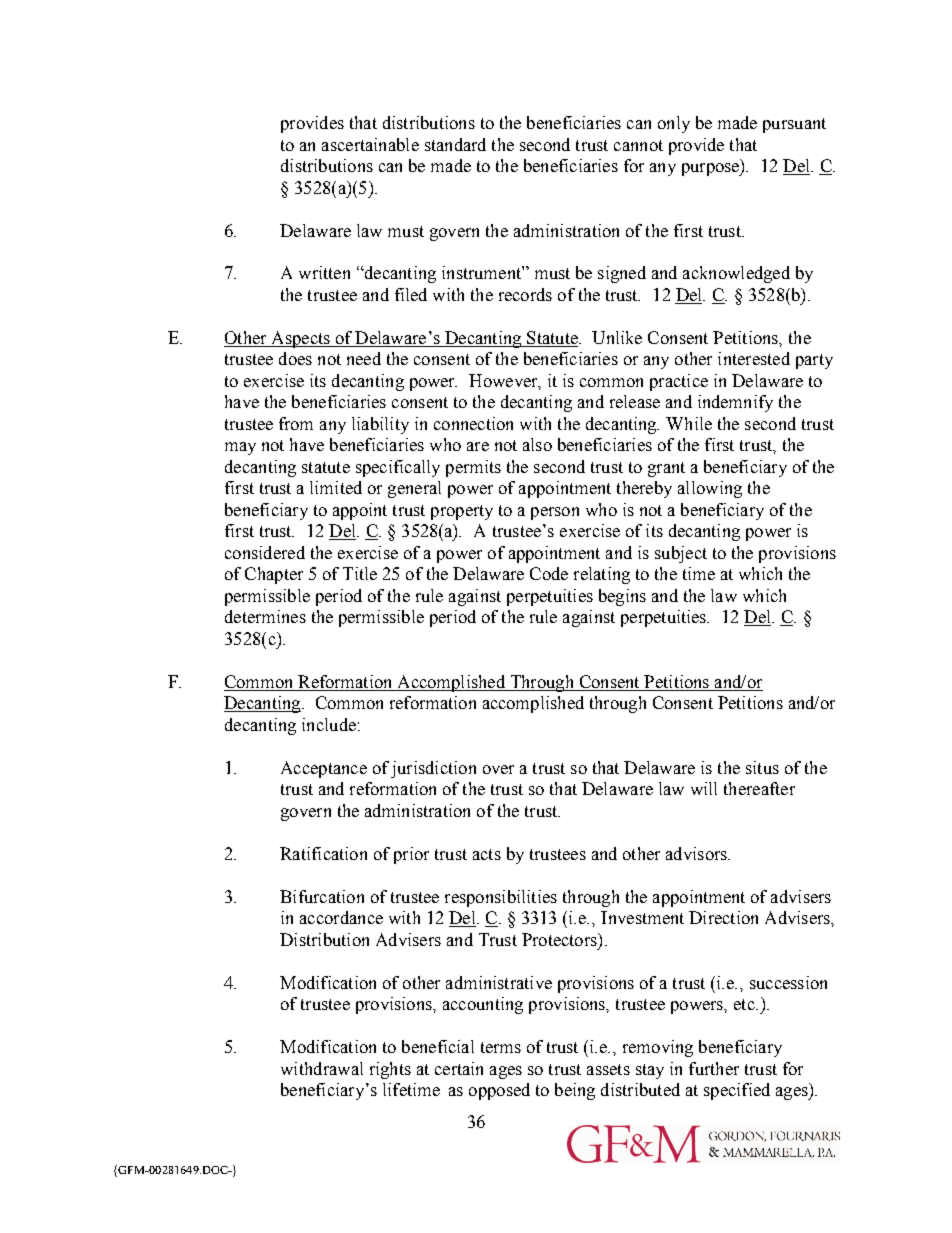 The image size is (952, 1233). Describe the element at coordinates (537, 444) in the screenshot. I see `also` at that location.
